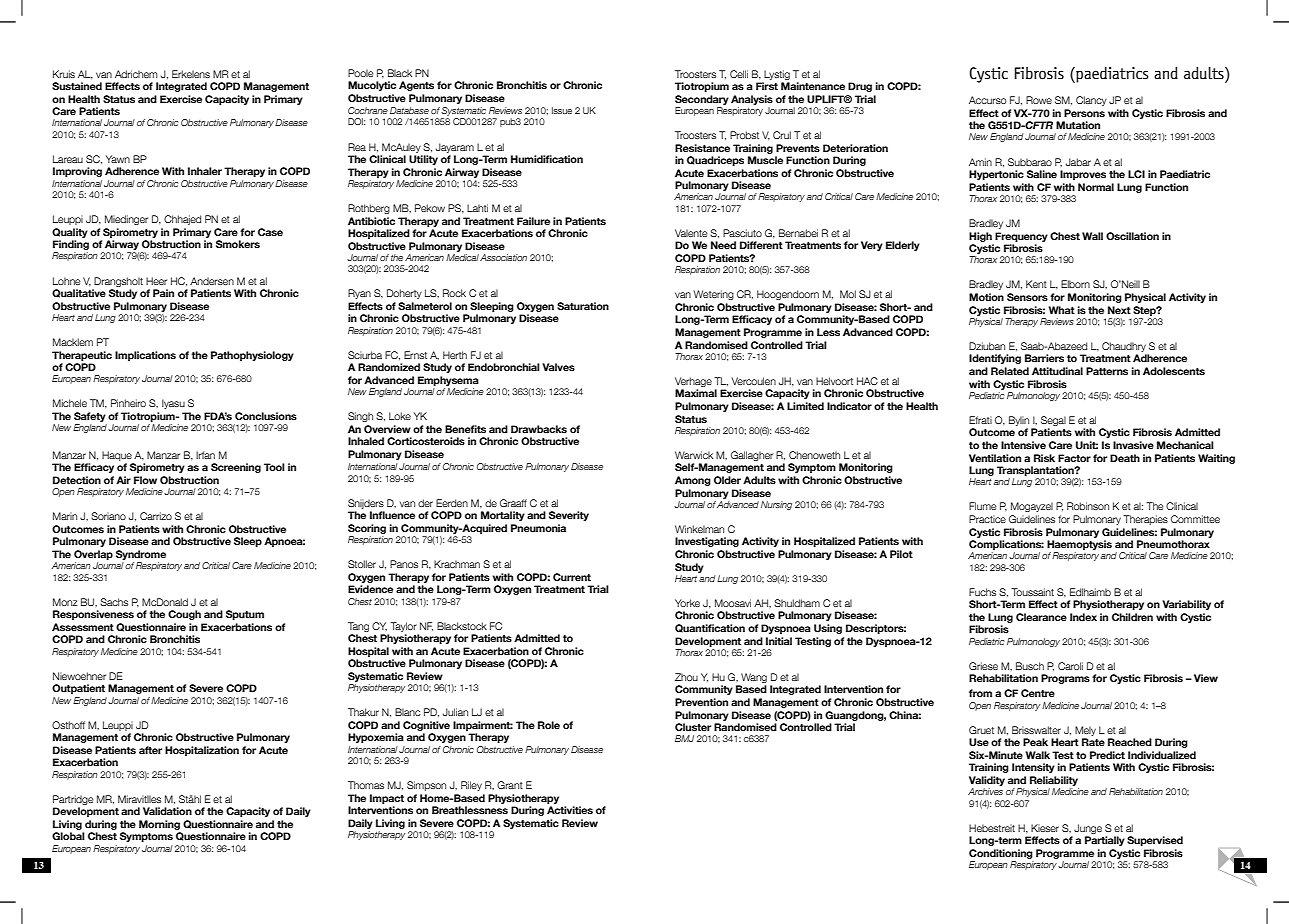 Image resolution: width=1289 pixels, height=924 pixels. What do you see at coordinates (1074, 458) in the document?
I see `Factor` at bounding box center [1074, 458].
